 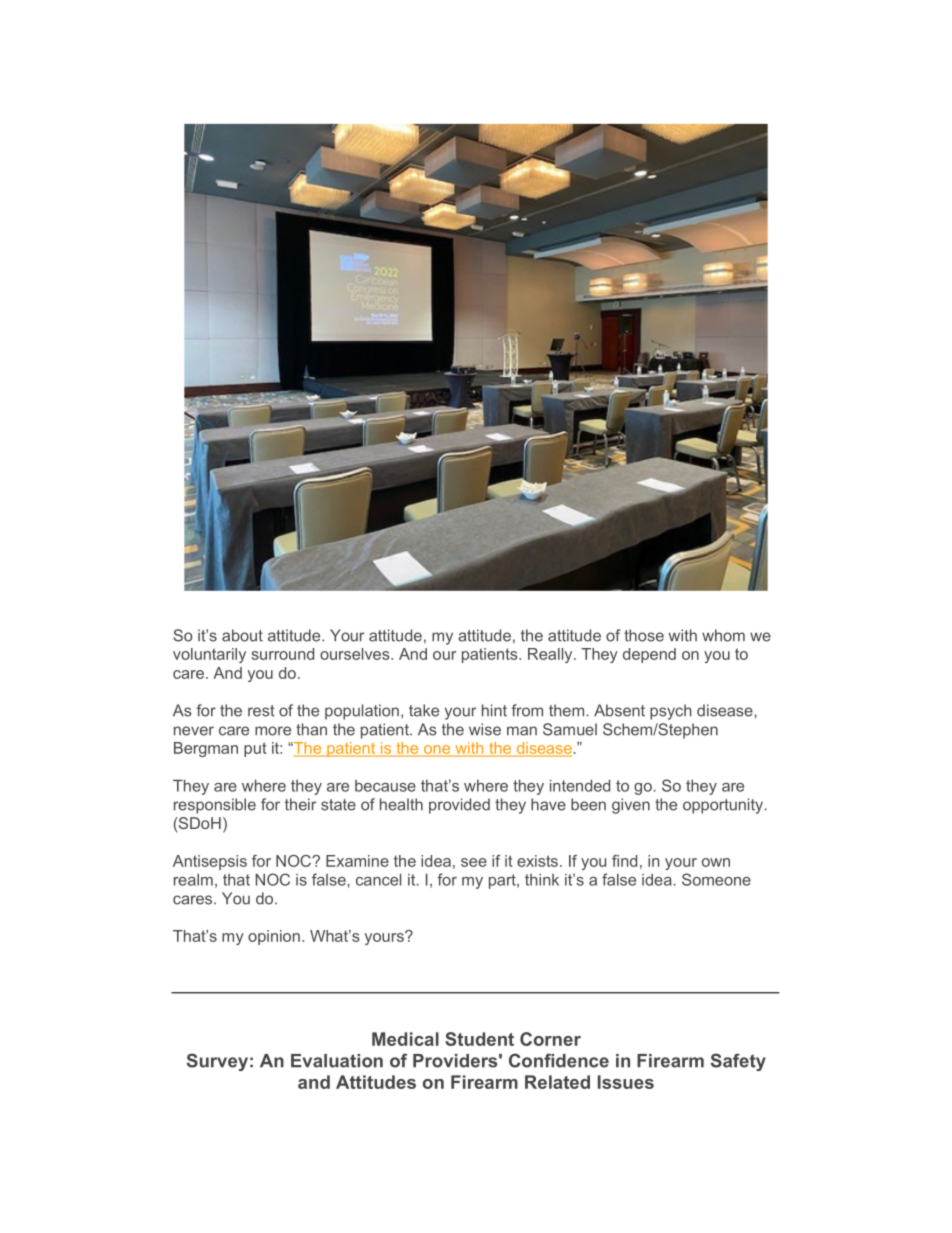 What do you see at coordinates (300, 804) in the screenshot?
I see `their` at bounding box center [300, 804].
